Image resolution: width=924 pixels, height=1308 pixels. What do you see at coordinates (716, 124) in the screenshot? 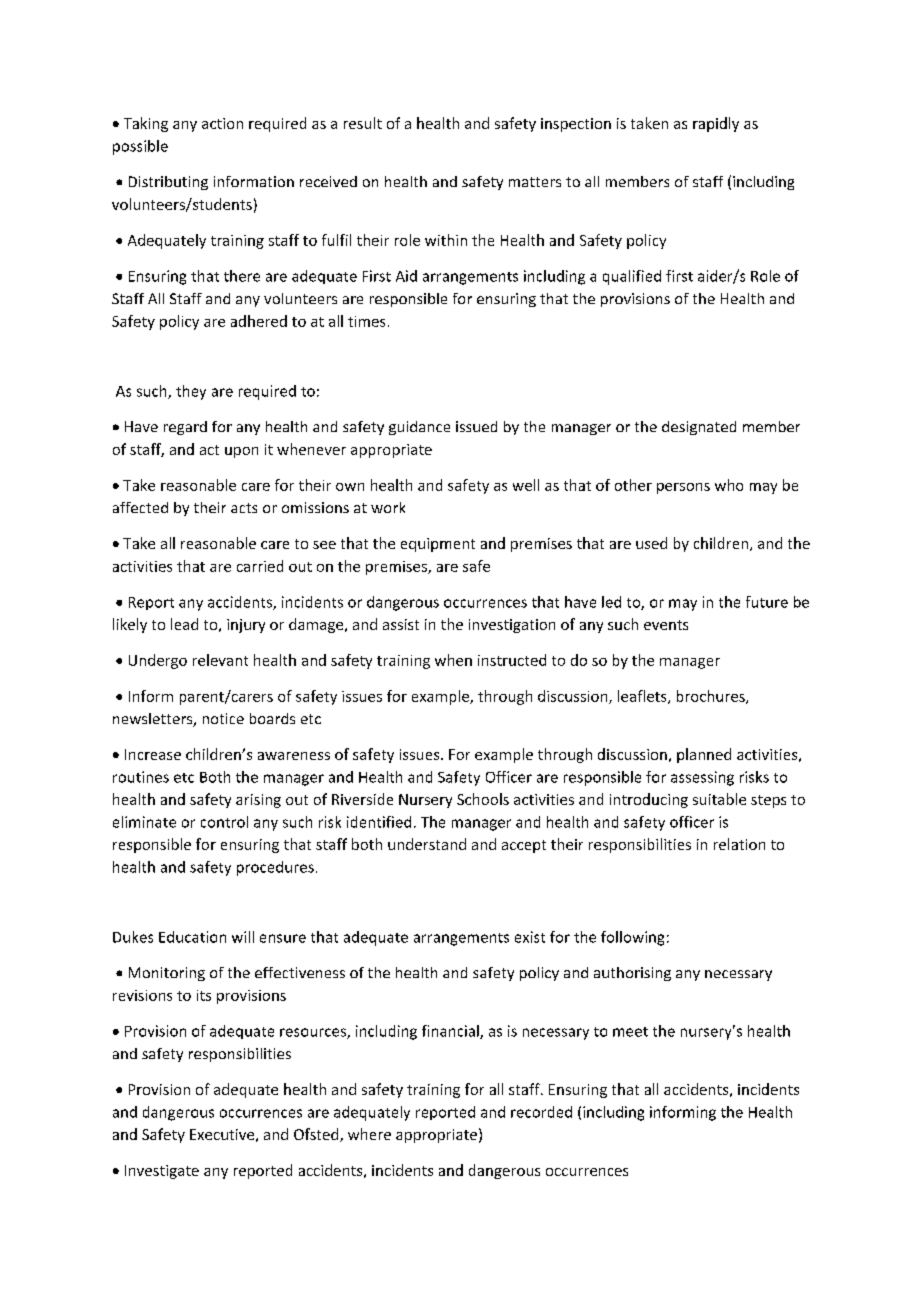
I see `rapidly` at bounding box center [716, 124].
